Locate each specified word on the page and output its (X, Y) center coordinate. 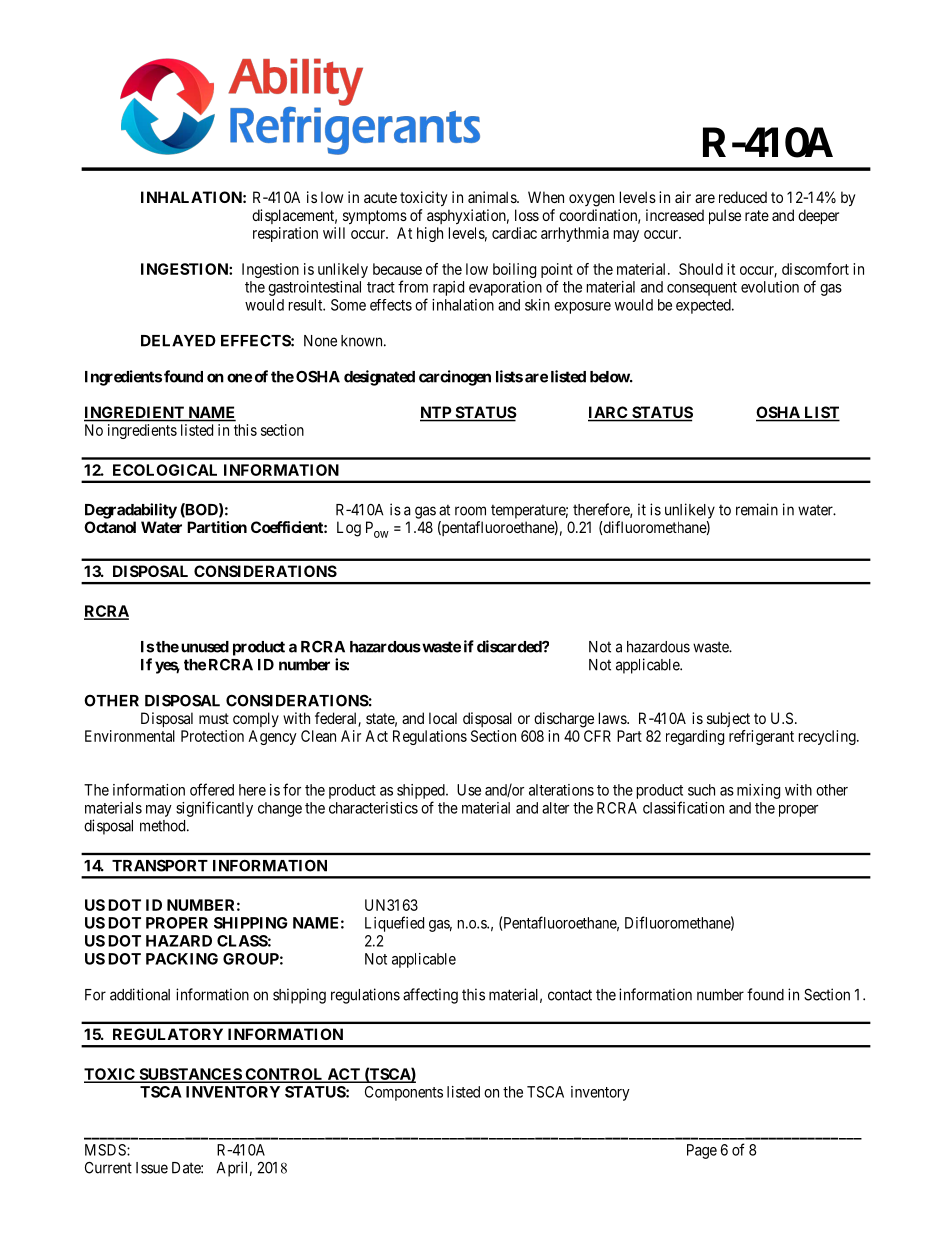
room (470, 511)
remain (757, 509)
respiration (285, 234)
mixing (758, 791)
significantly (214, 809)
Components (404, 1093)
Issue (152, 1168)
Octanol (110, 527)
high (430, 234)
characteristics (373, 808)
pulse (725, 216)
